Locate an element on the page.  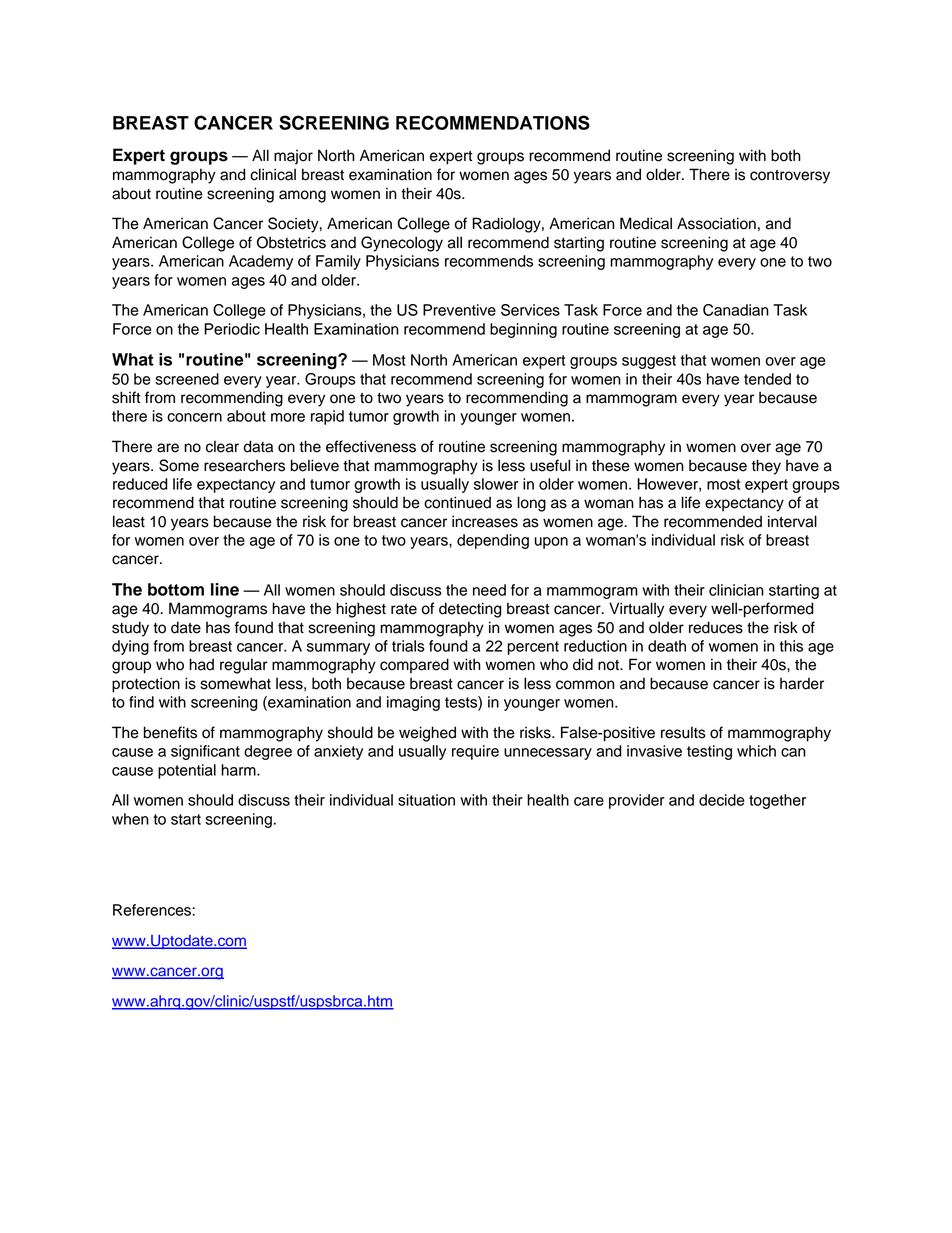
Association is located at coordinates (716, 223).
